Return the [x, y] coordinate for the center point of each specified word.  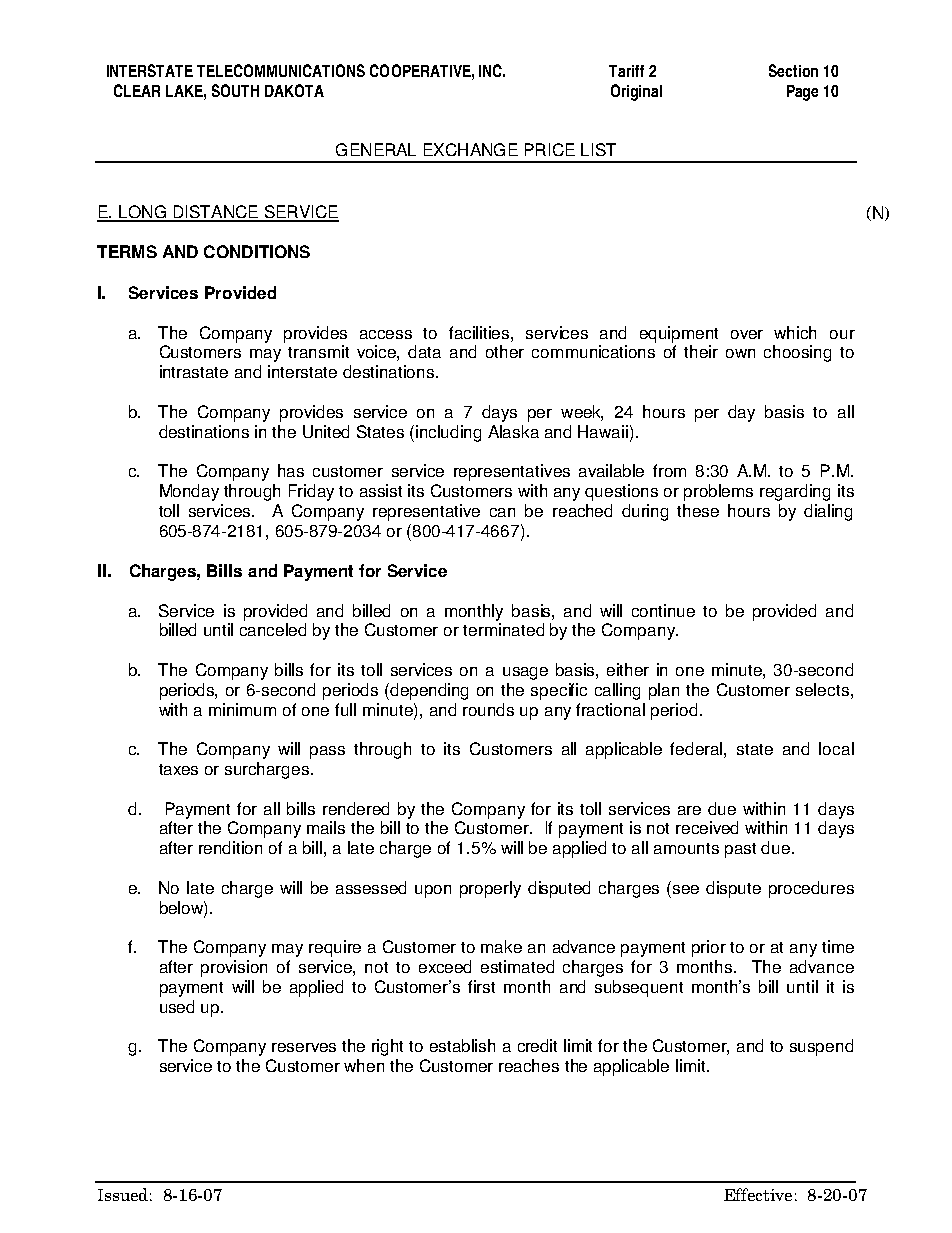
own [740, 353]
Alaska [513, 431]
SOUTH [235, 90]
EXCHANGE [471, 149]
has [291, 470]
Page [802, 93]
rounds [488, 709]
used [177, 1006]
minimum [242, 709]
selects [822, 689]
